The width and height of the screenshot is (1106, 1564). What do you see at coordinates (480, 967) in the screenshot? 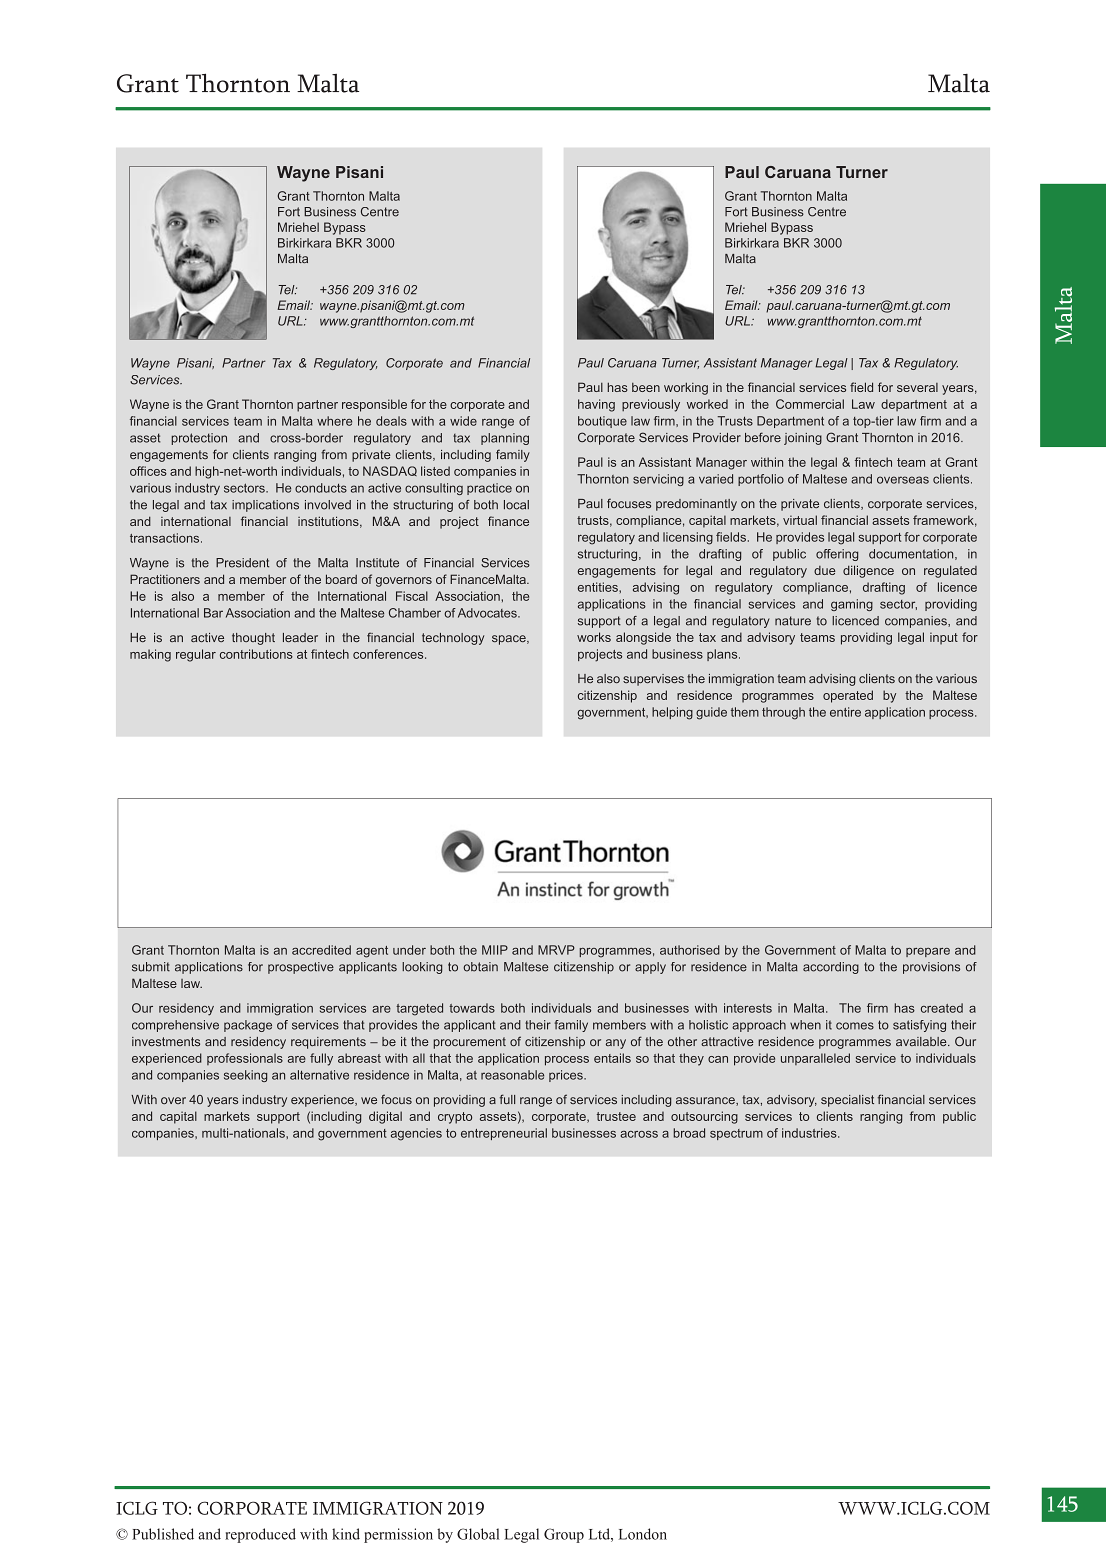
I see `obtain` at bounding box center [480, 967].
